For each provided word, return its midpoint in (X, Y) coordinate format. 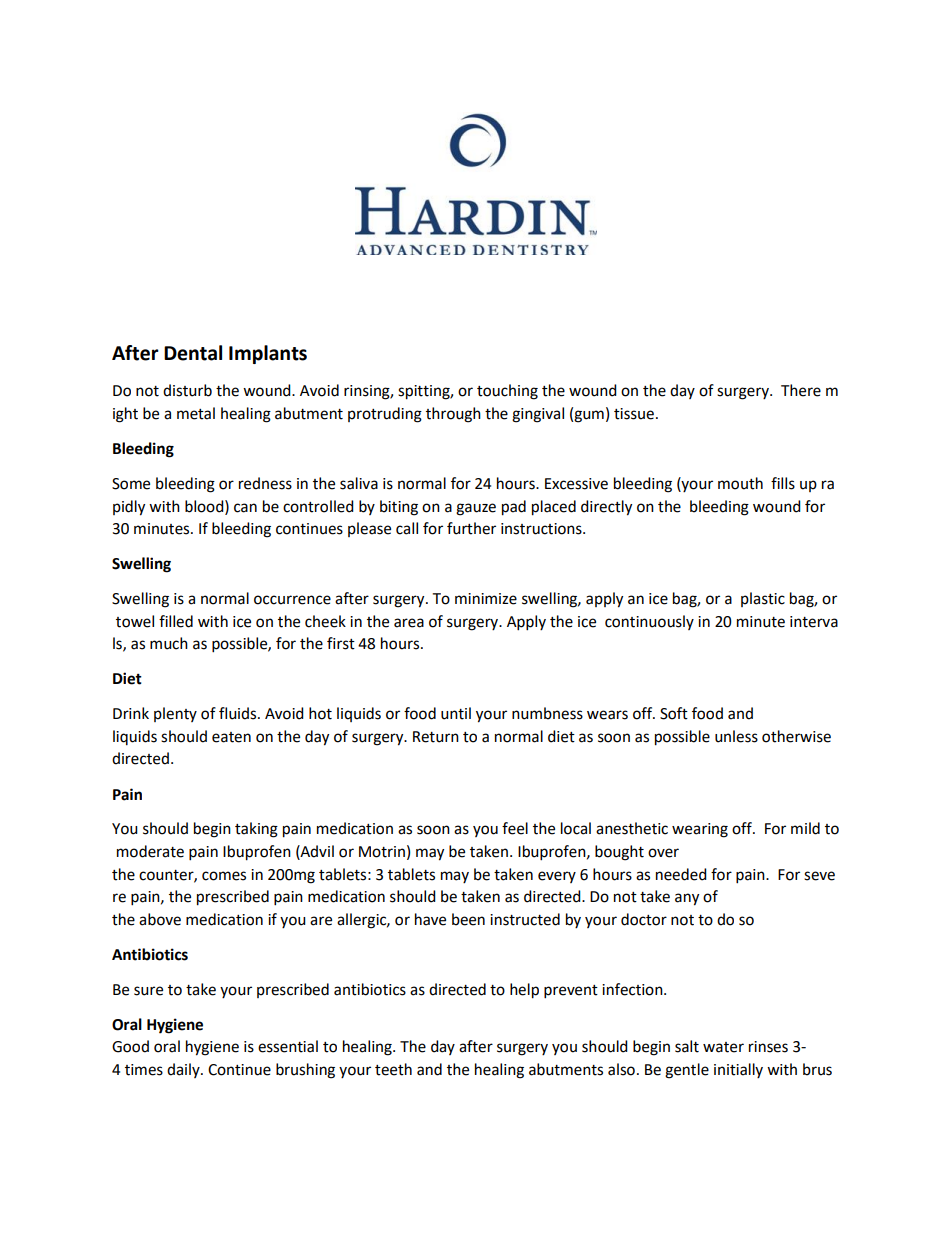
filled (176, 621)
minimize (486, 599)
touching (507, 392)
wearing (700, 830)
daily (184, 1070)
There (801, 390)
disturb (187, 390)
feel (515, 828)
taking (256, 830)
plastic (763, 599)
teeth (393, 1069)
